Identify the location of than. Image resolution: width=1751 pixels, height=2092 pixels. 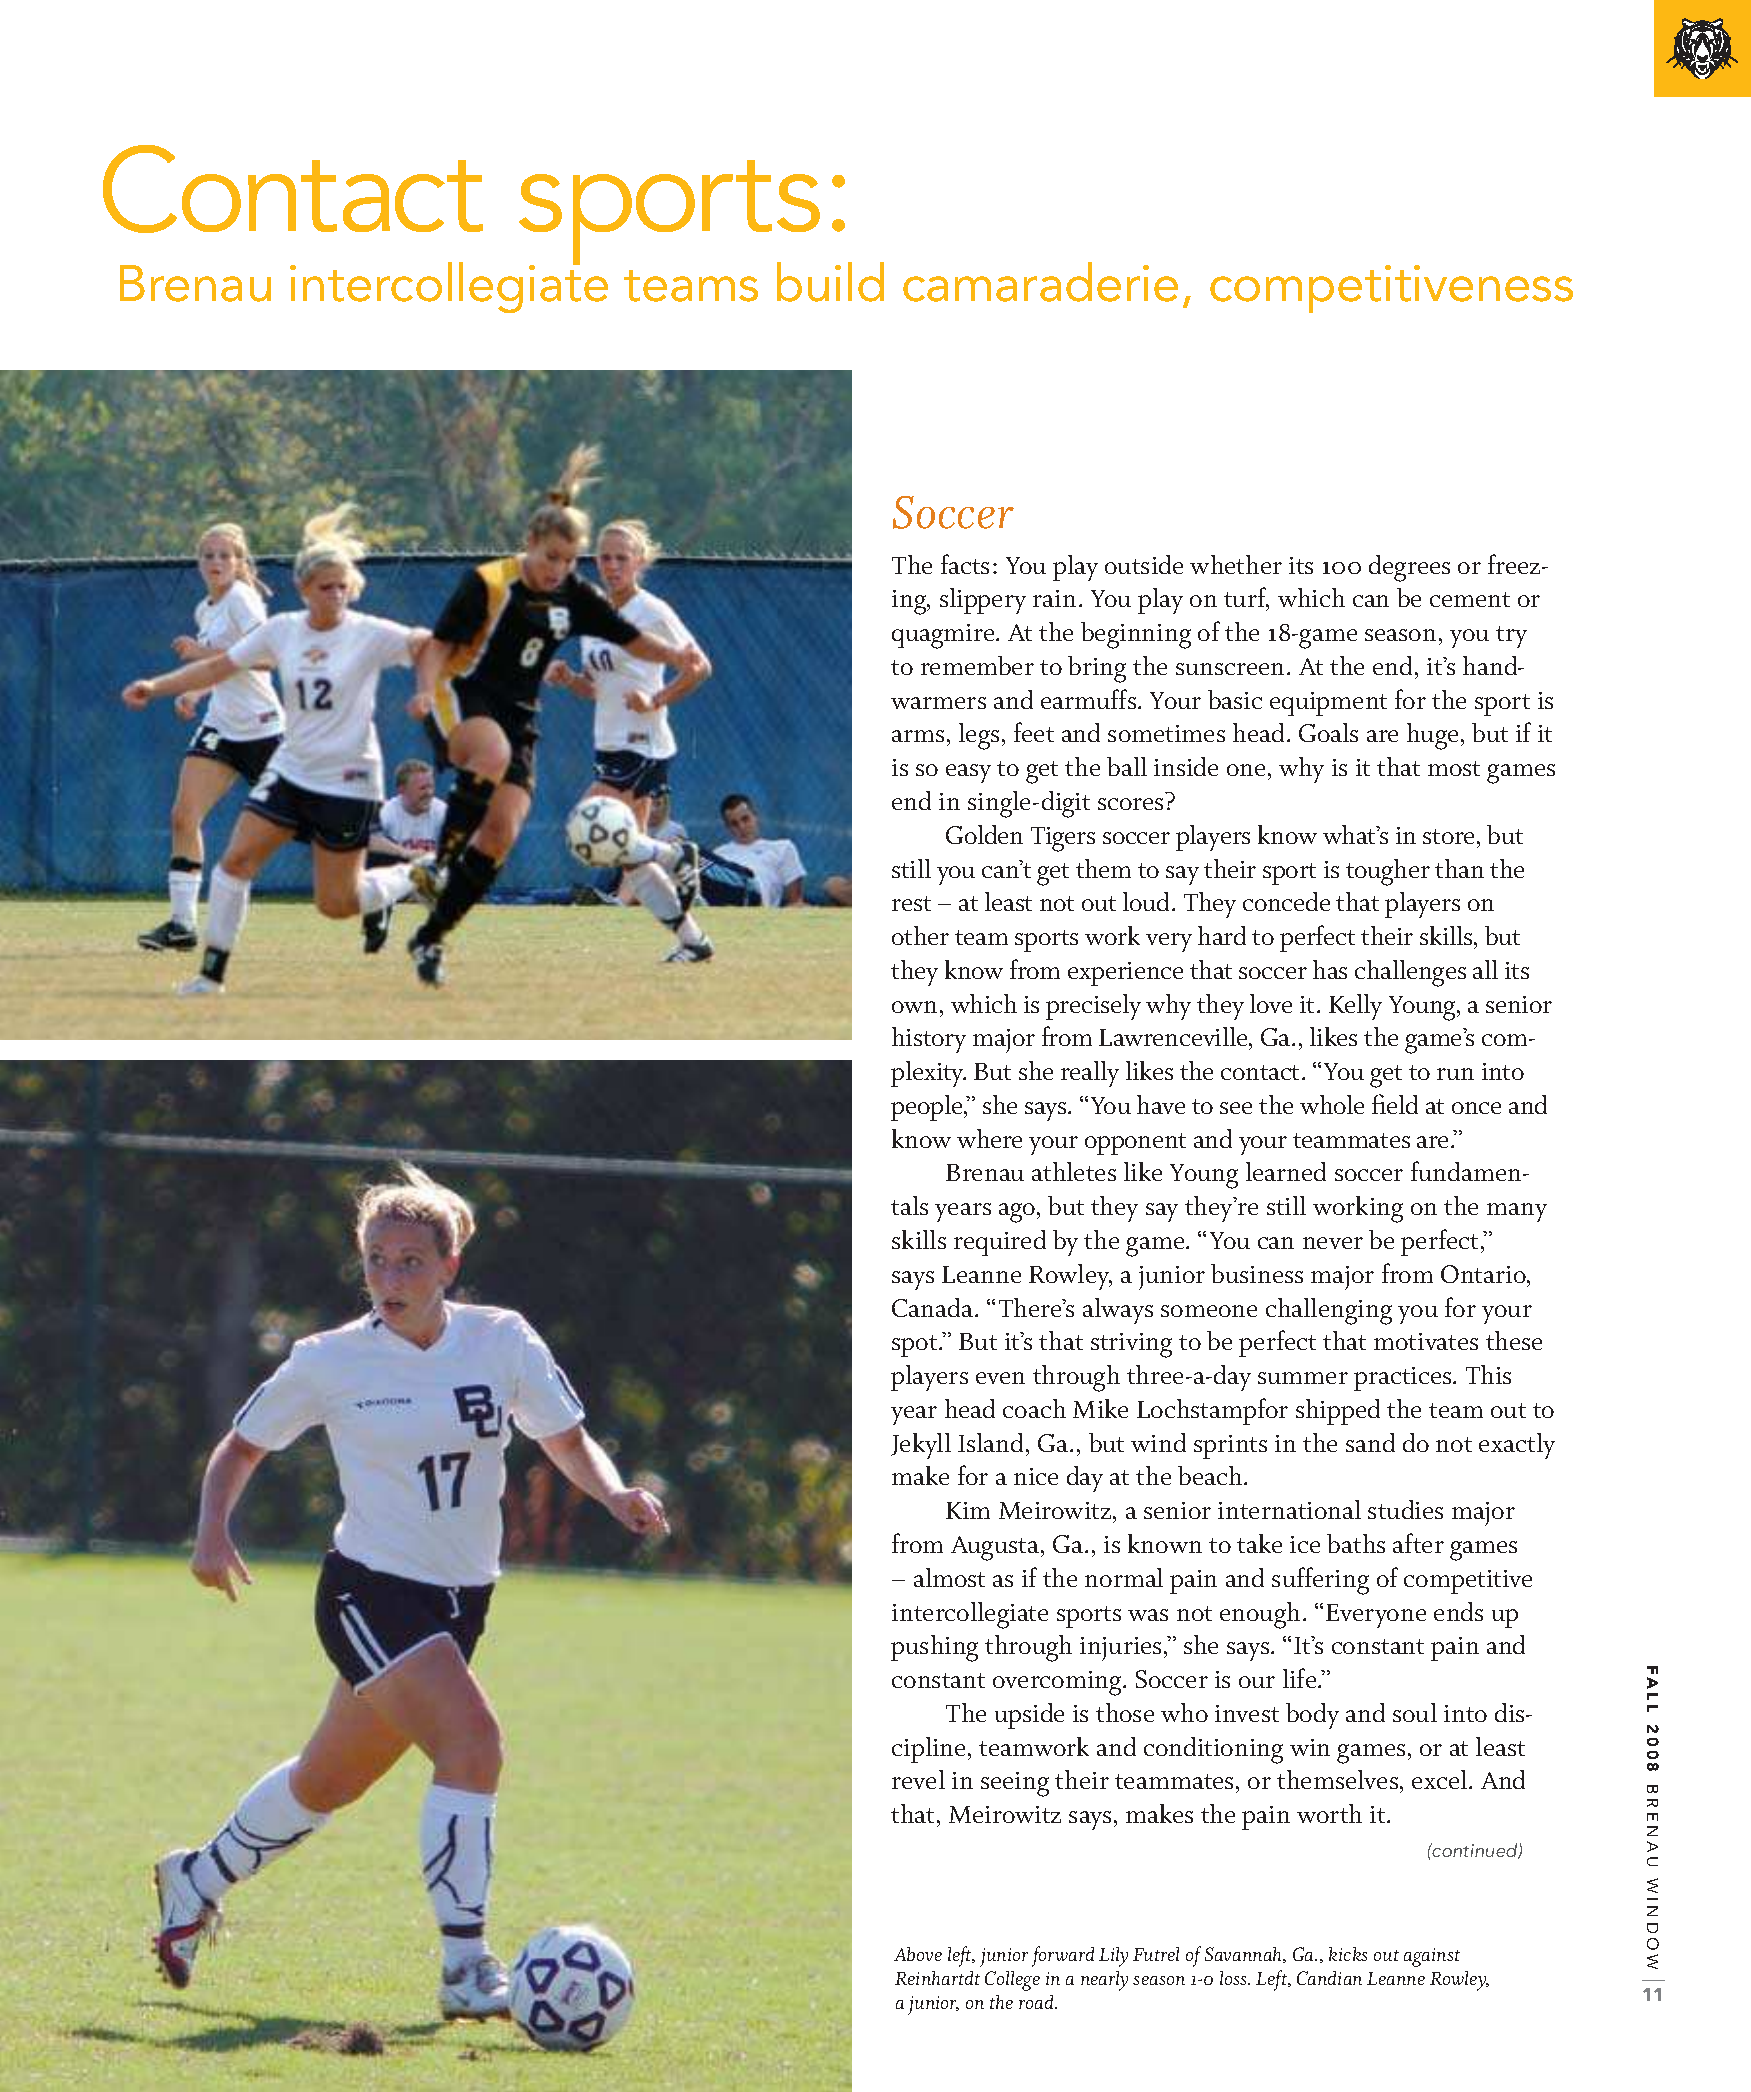
(1459, 868).
